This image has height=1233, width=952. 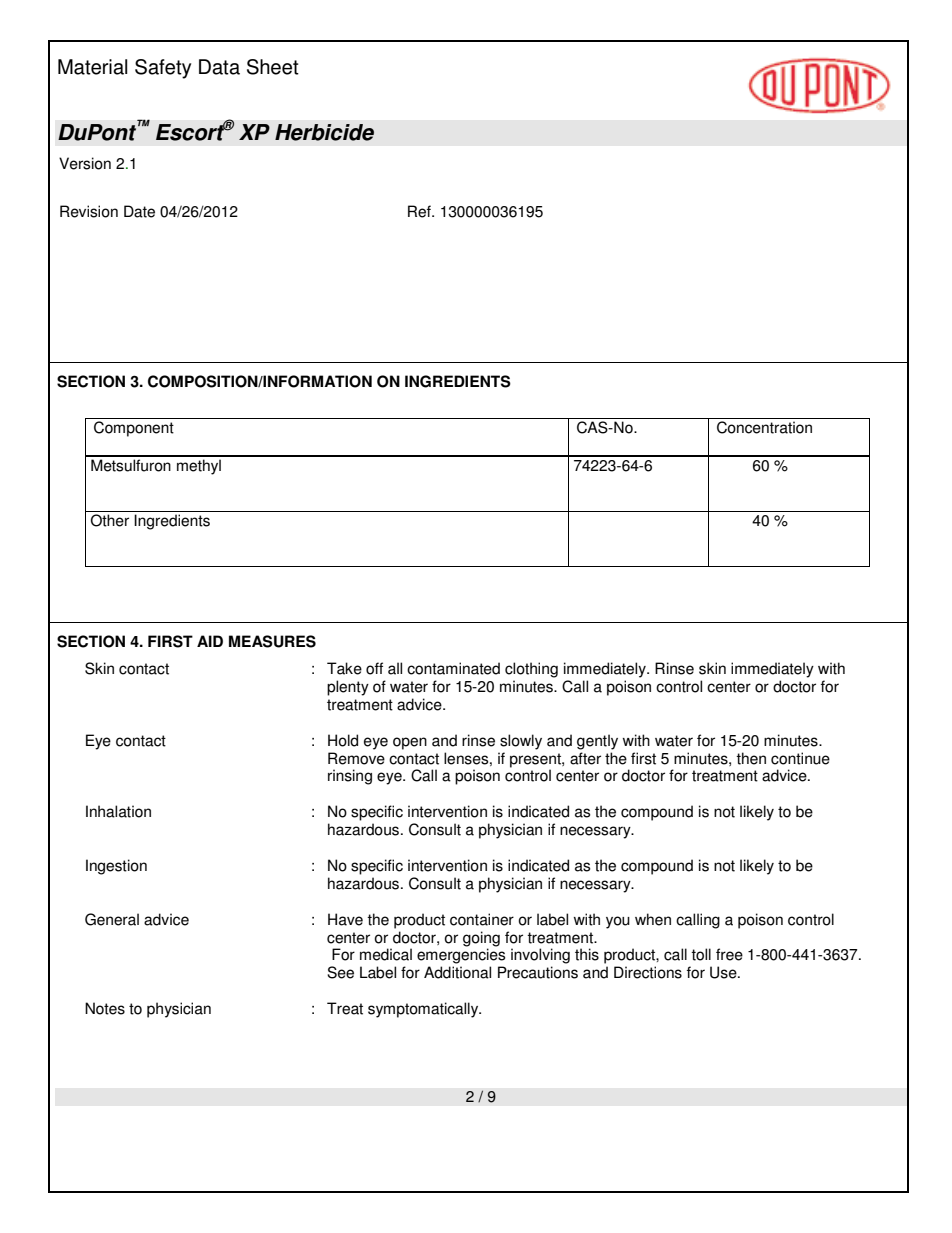 I want to click on AID, so click(x=210, y=641).
